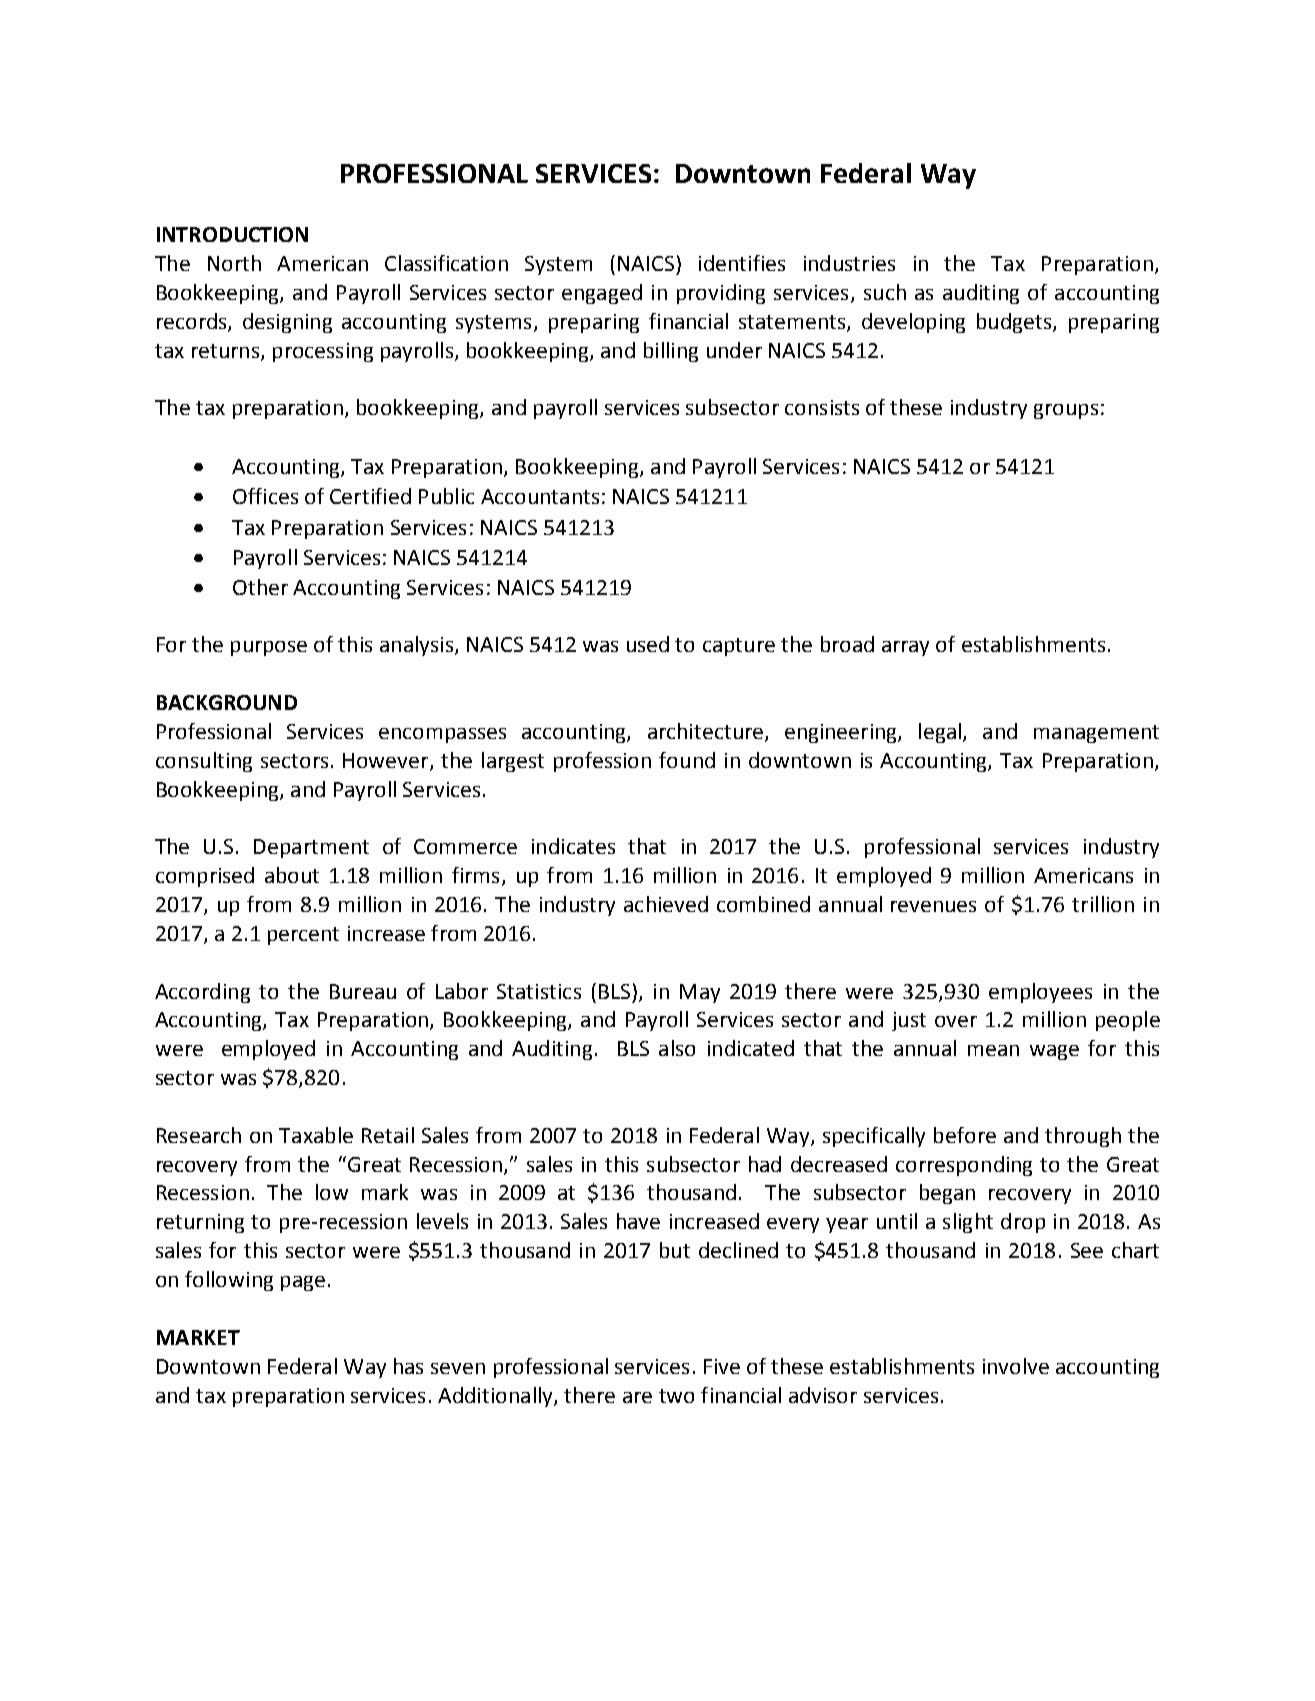 The image size is (1315, 1701). What do you see at coordinates (269, 648) in the document?
I see `purpose` at bounding box center [269, 648].
